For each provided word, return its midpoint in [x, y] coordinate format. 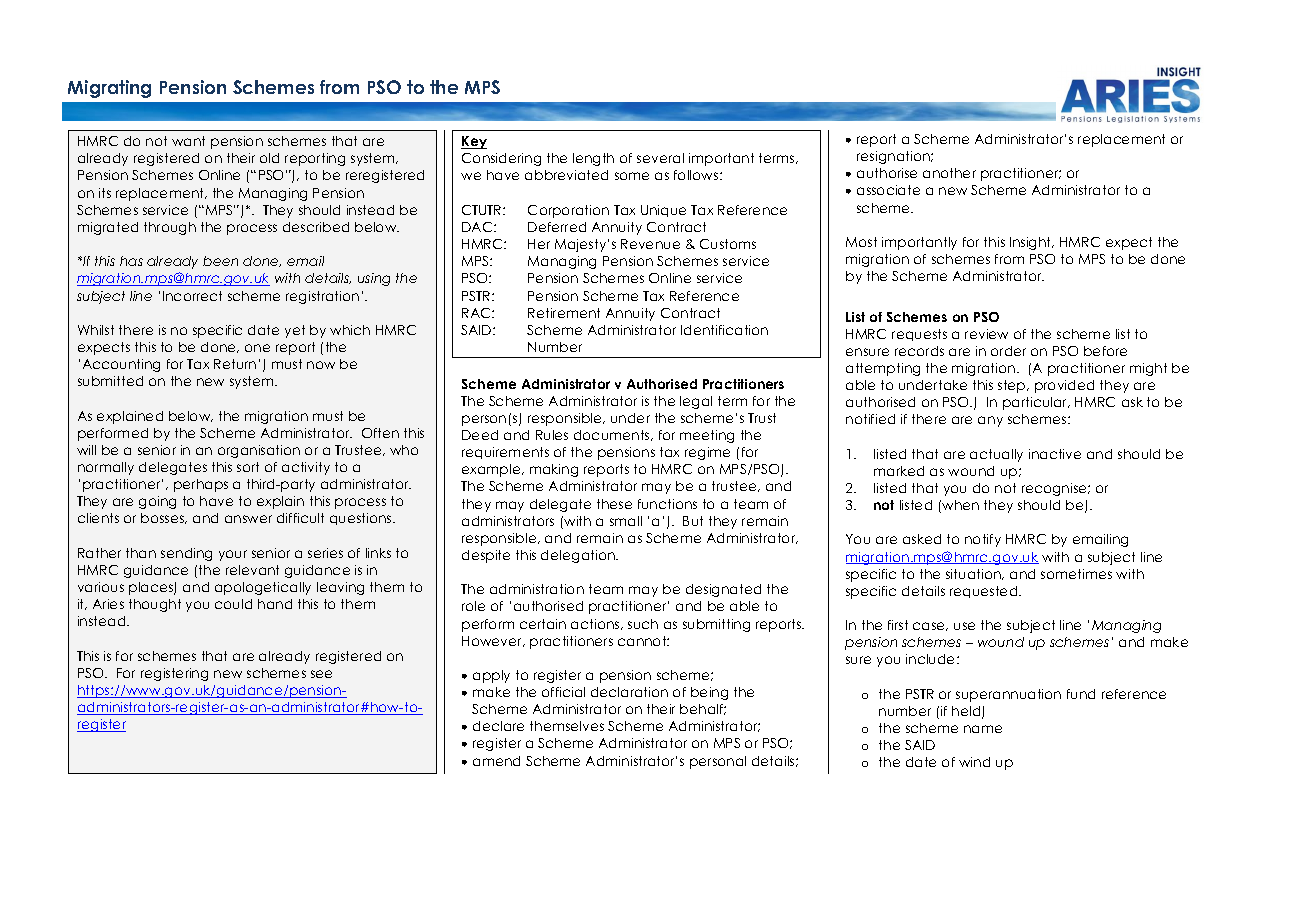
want [188, 141]
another [949, 173]
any [990, 421]
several [660, 158]
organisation [259, 451]
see [321, 674]
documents [613, 435]
